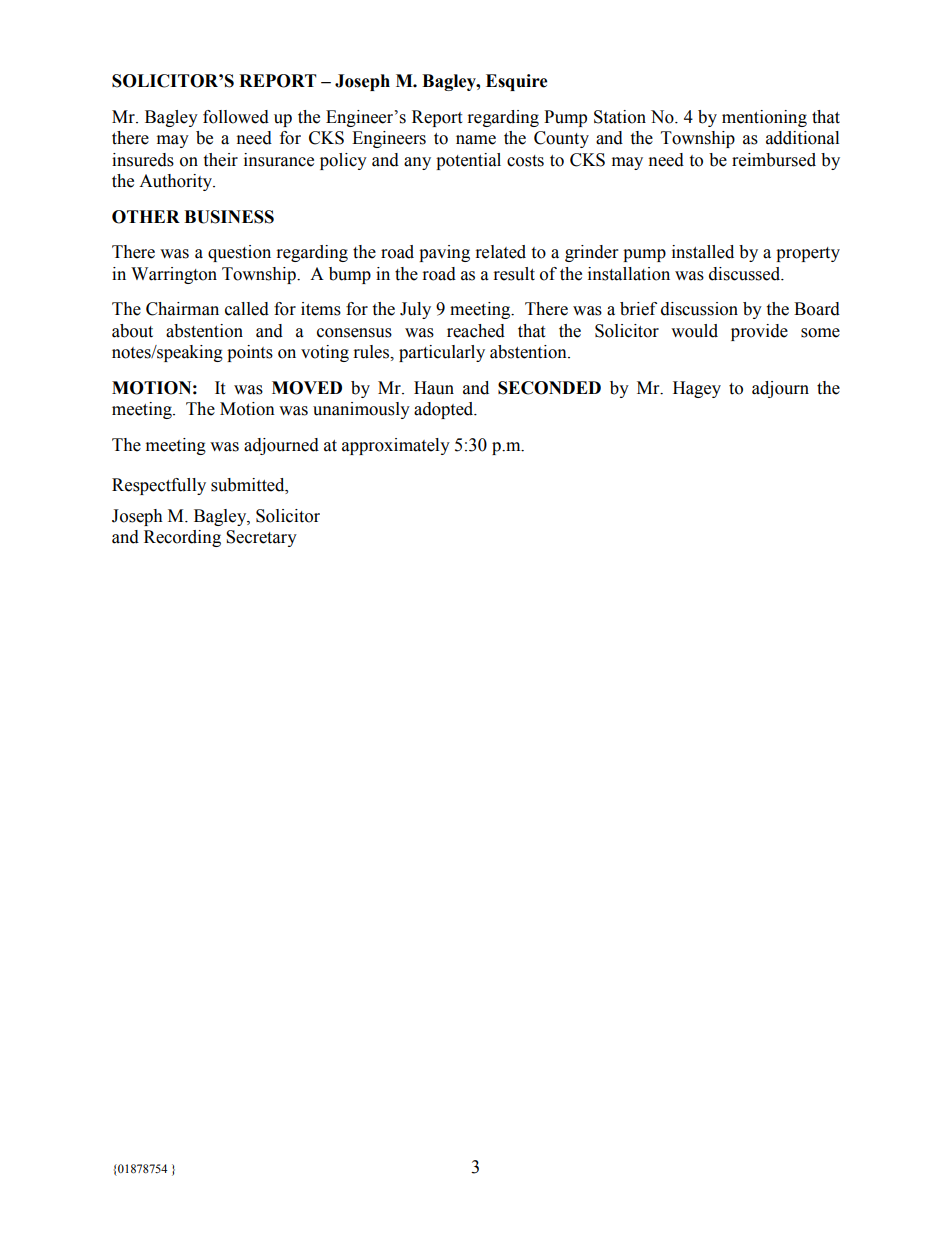  Describe the element at coordinates (764, 118) in the screenshot. I see `mentioning` at that location.
